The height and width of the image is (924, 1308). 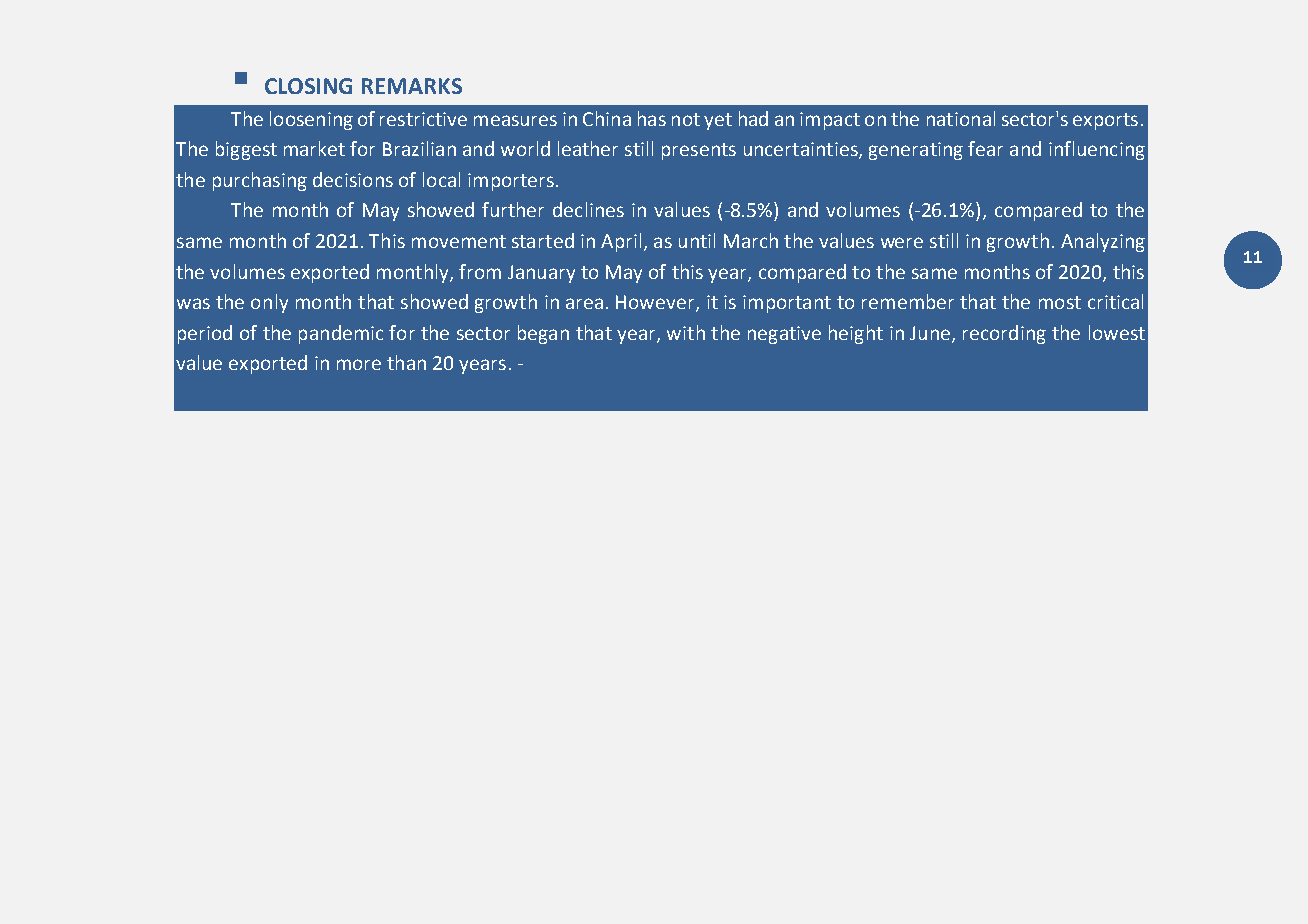 What do you see at coordinates (1103, 242) in the image?
I see `Analyzing` at bounding box center [1103, 242].
